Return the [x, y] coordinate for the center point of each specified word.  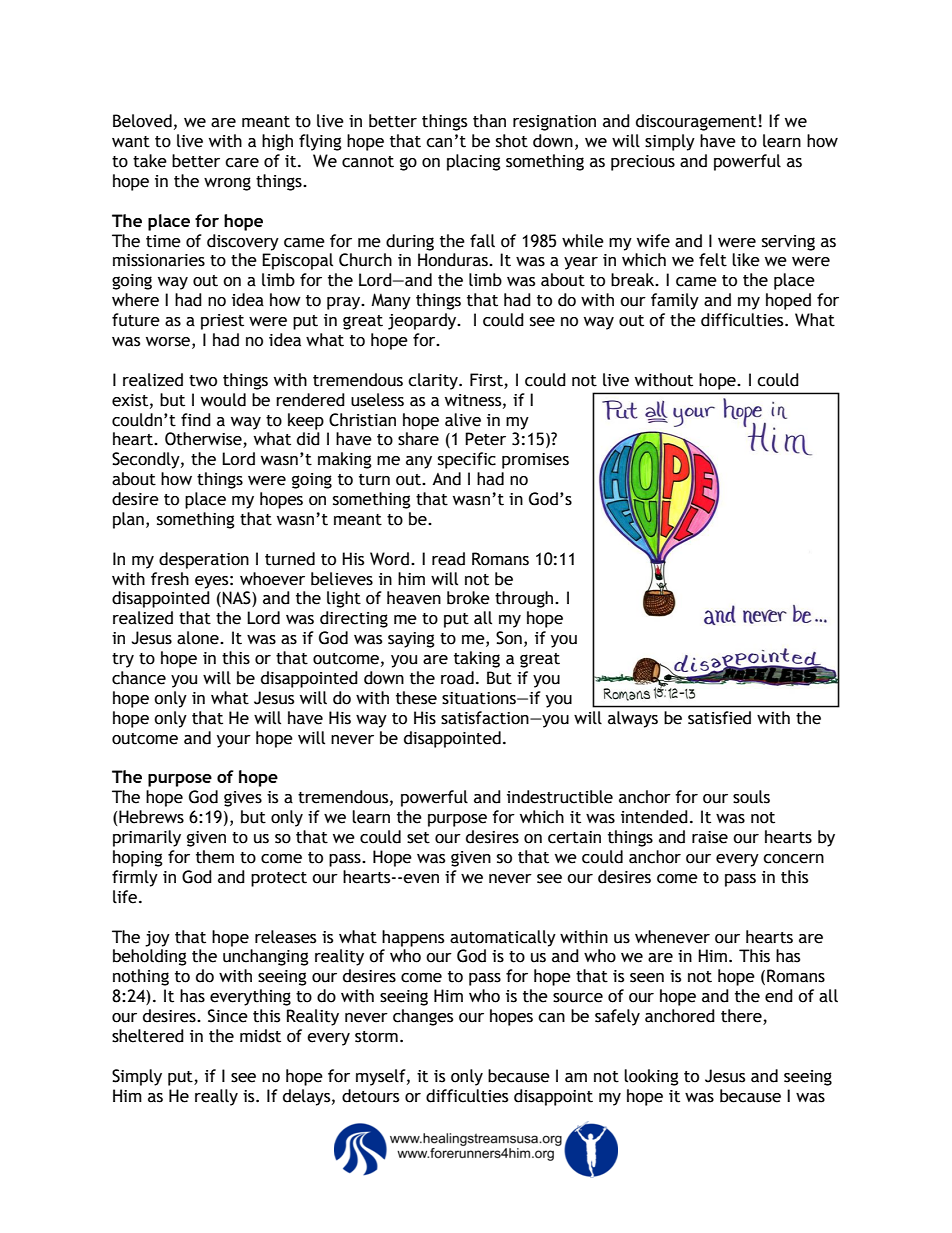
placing [474, 162]
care [242, 163]
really [216, 1097]
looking [651, 1077]
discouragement [696, 122]
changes [423, 1017]
